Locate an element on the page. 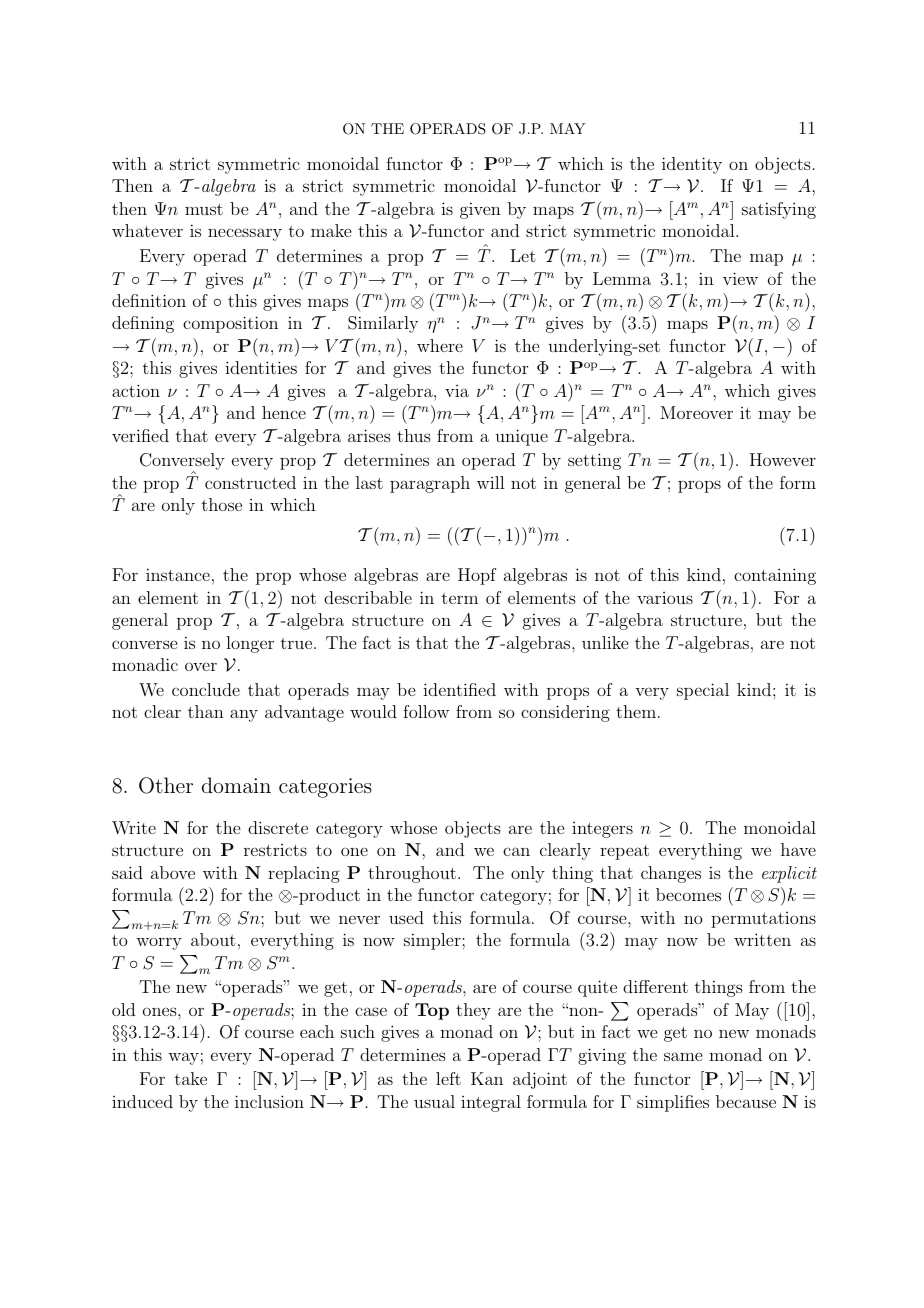 The height and width of the image is (1308, 924). take is located at coordinates (191, 1078).
